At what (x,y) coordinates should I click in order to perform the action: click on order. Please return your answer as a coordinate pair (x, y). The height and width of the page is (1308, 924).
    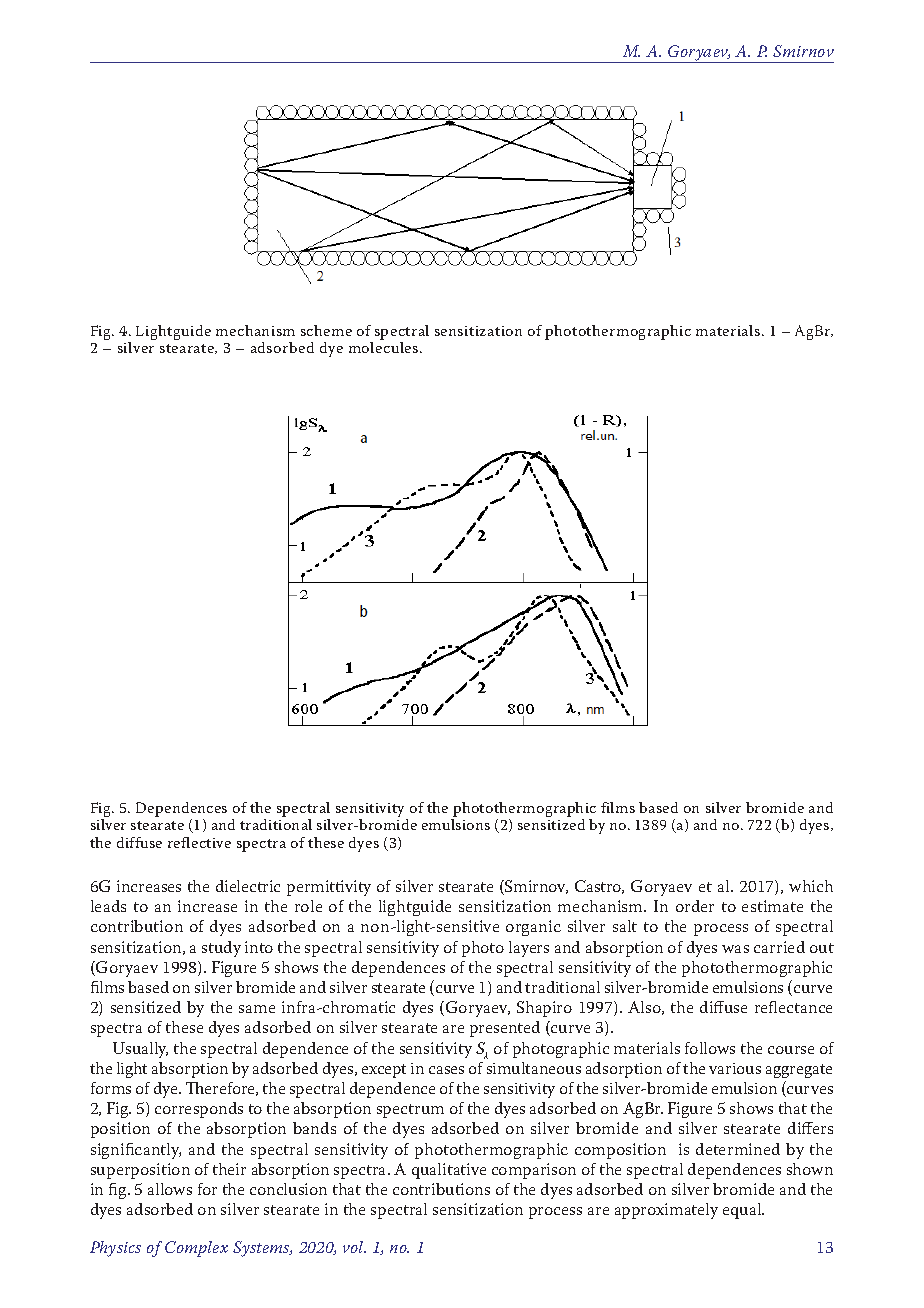
    Looking at the image, I should click on (695, 906).
